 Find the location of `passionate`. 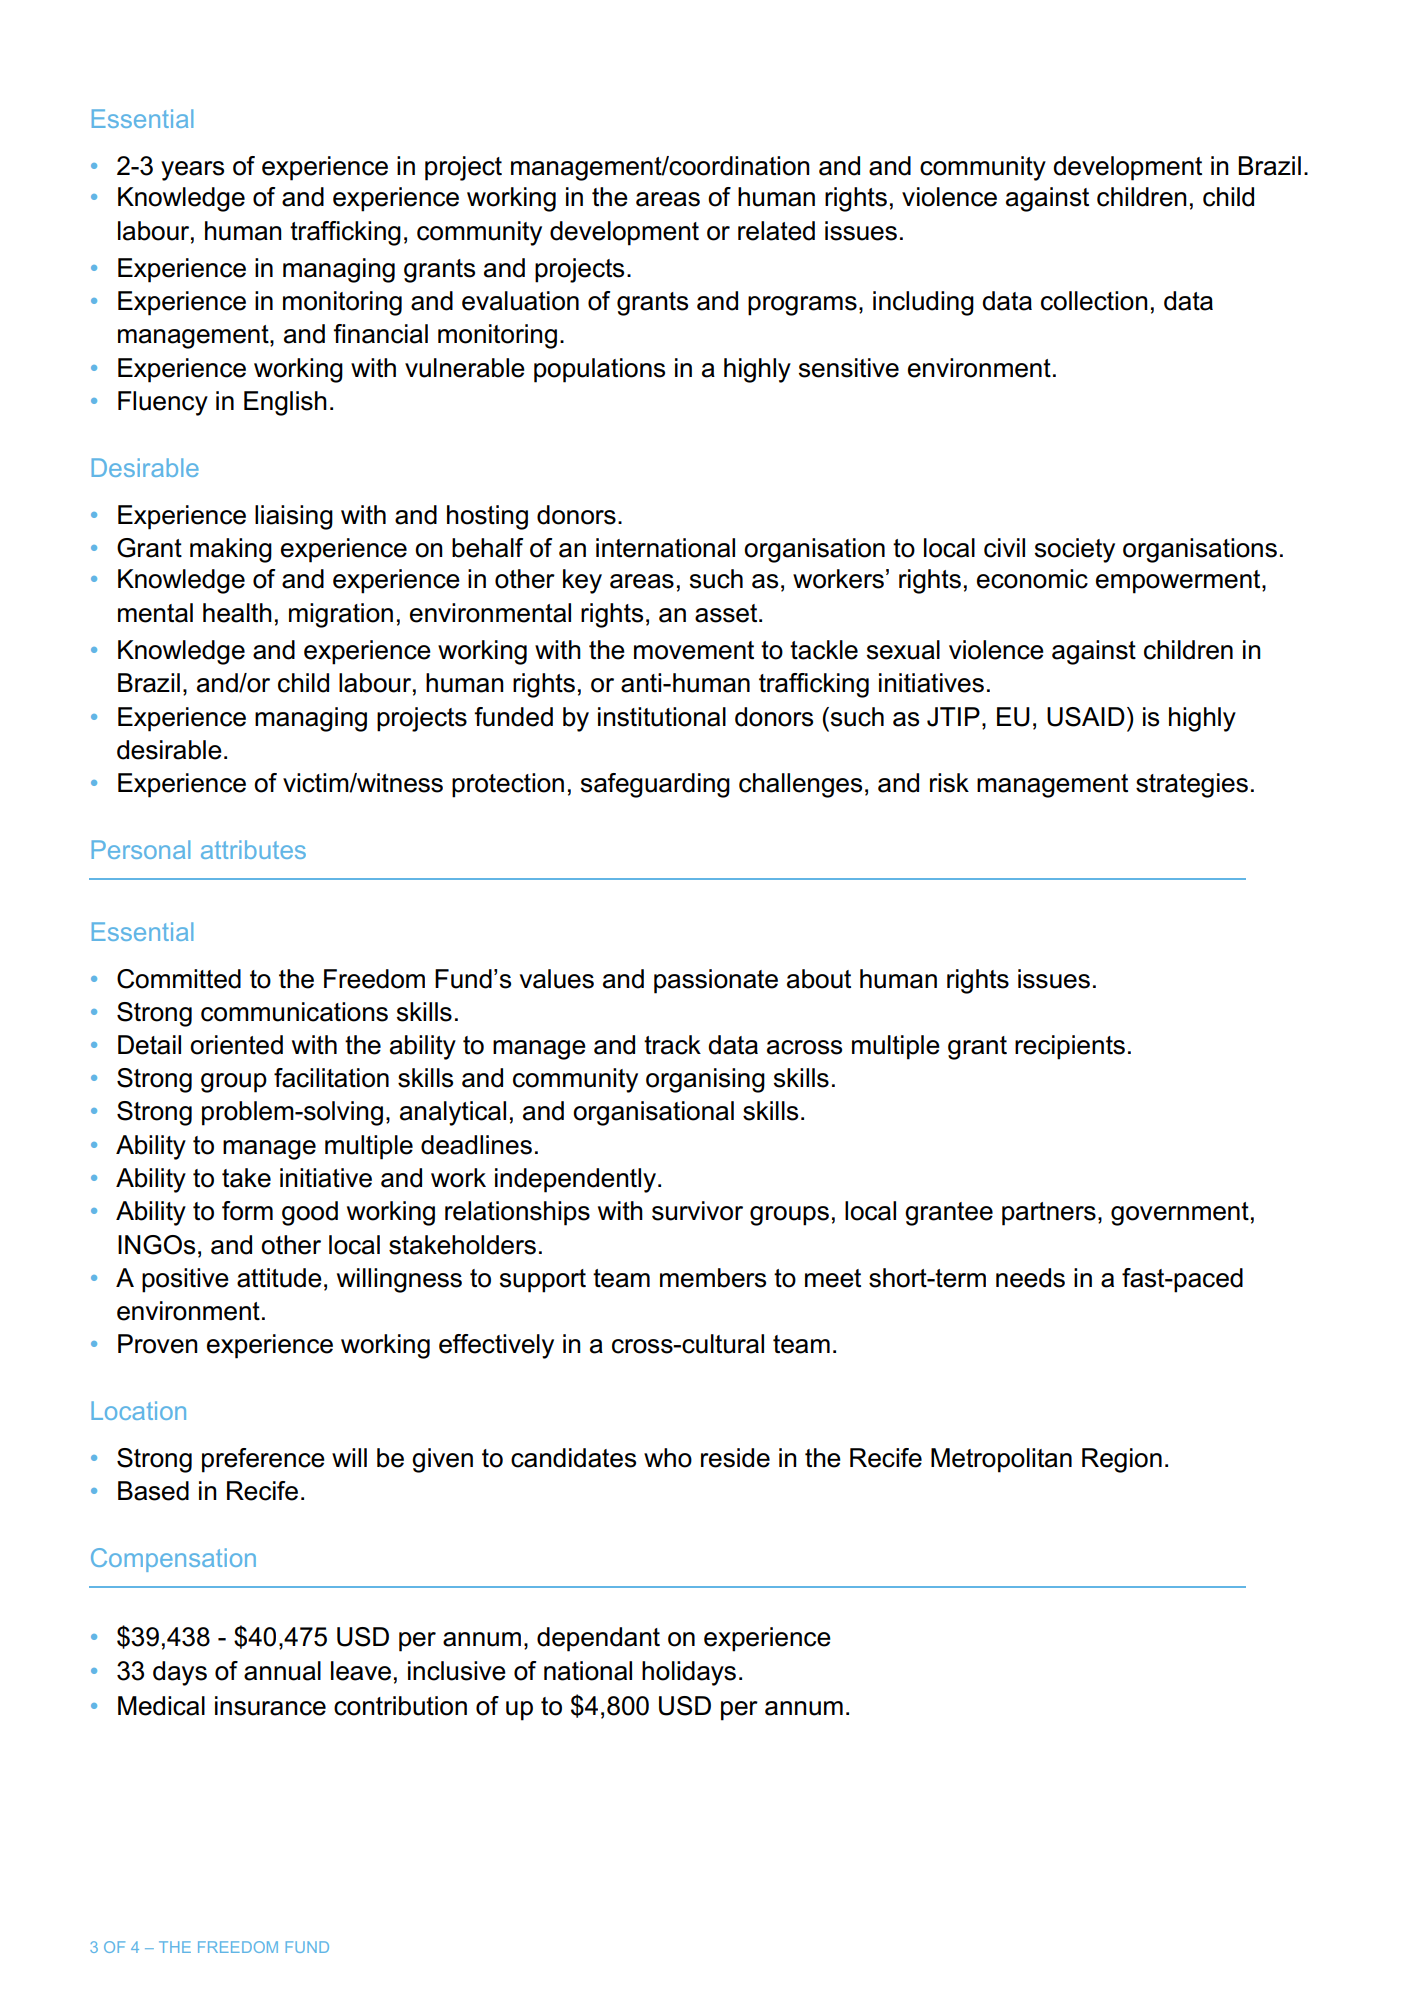

passionate is located at coordinates (716, 981).
